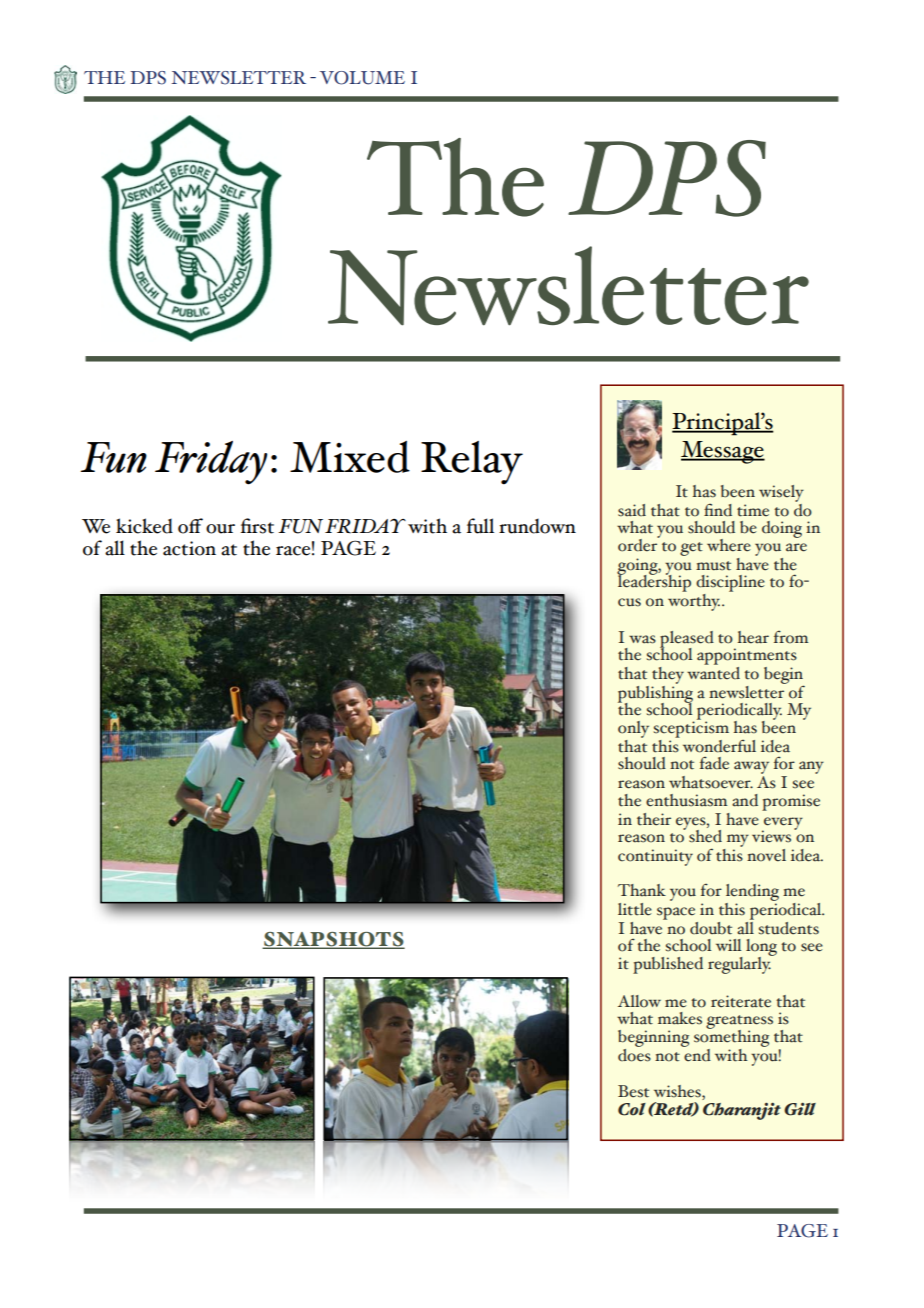 The image size is (924, 1308). Describe the element at coordinates (633, 1091) in the document. I see `Best` at that location.
